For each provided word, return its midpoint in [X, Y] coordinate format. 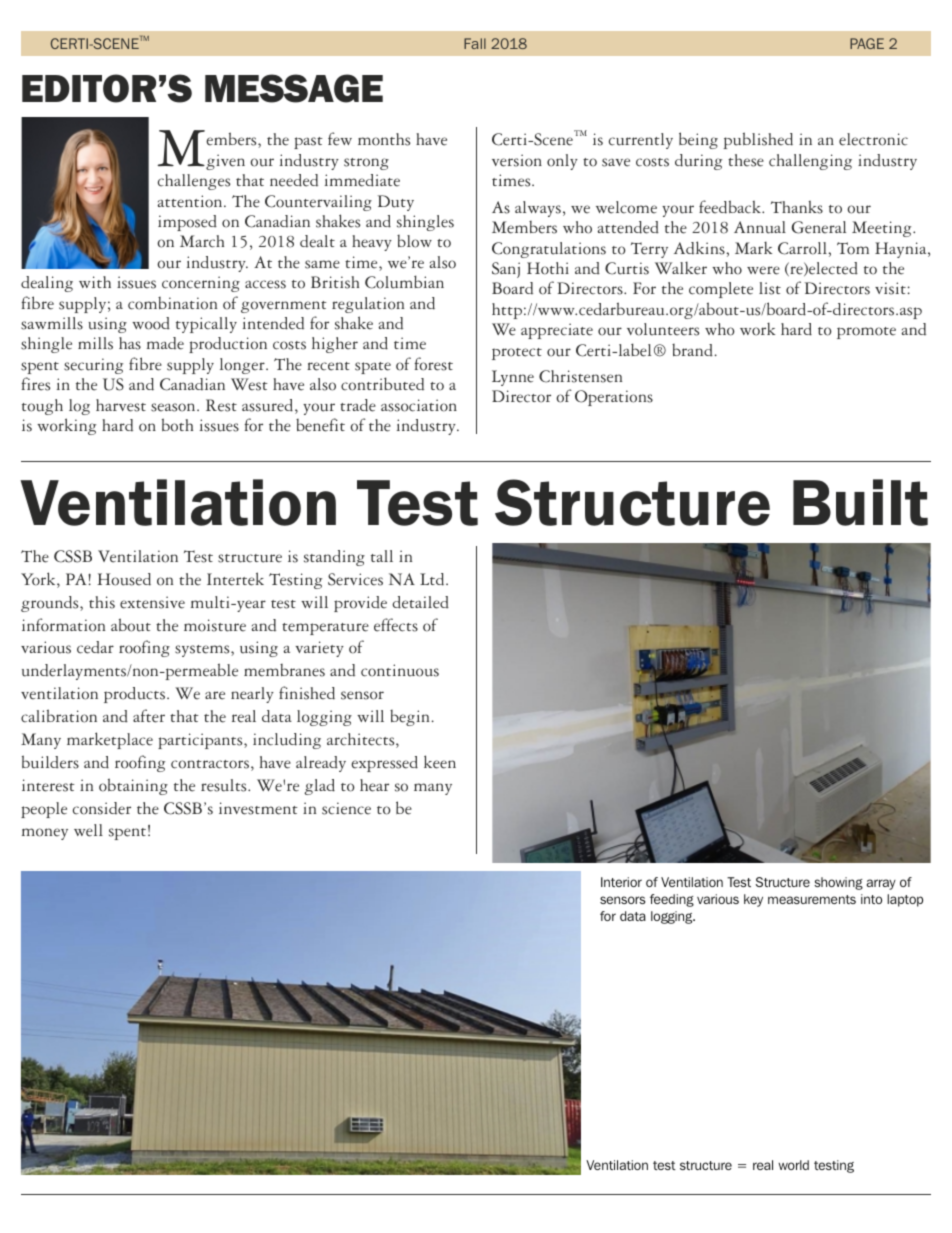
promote [866, 333]
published [758, 140]
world [793, 1165]
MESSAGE [294, 88]
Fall [475, 43]
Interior [621, 882]
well [88, 830]
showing [838, 883]
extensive [152, 602]
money [45, 834]
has [130, 343]
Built [860, 502]
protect [517, 354]
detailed [420, 602]
